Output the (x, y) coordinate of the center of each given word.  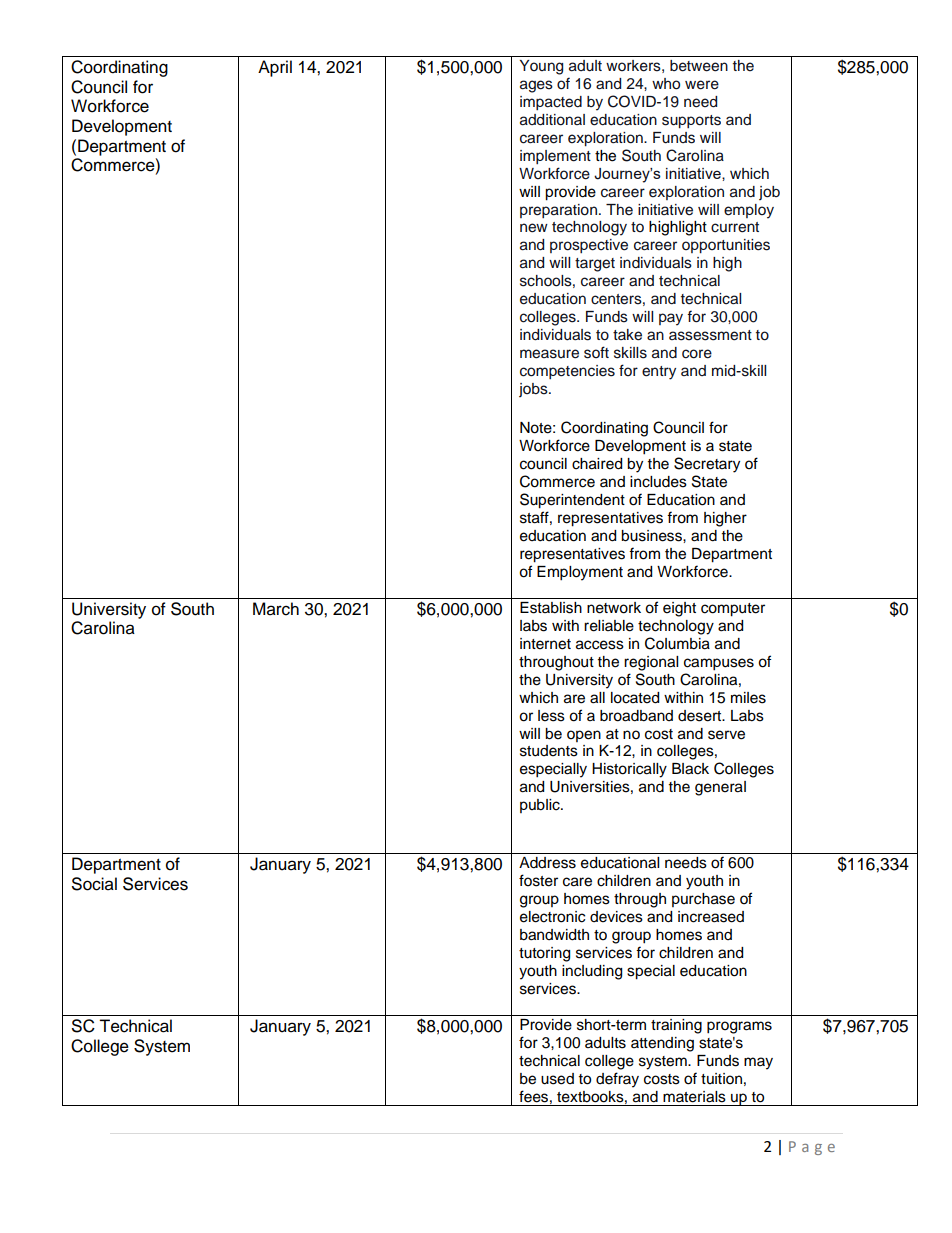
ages (536, 86)
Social (94, 884)
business (652, 536)
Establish (551, 608)
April (275, 68)
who (666, 84)
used (557, 1079)
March (276, 609)
